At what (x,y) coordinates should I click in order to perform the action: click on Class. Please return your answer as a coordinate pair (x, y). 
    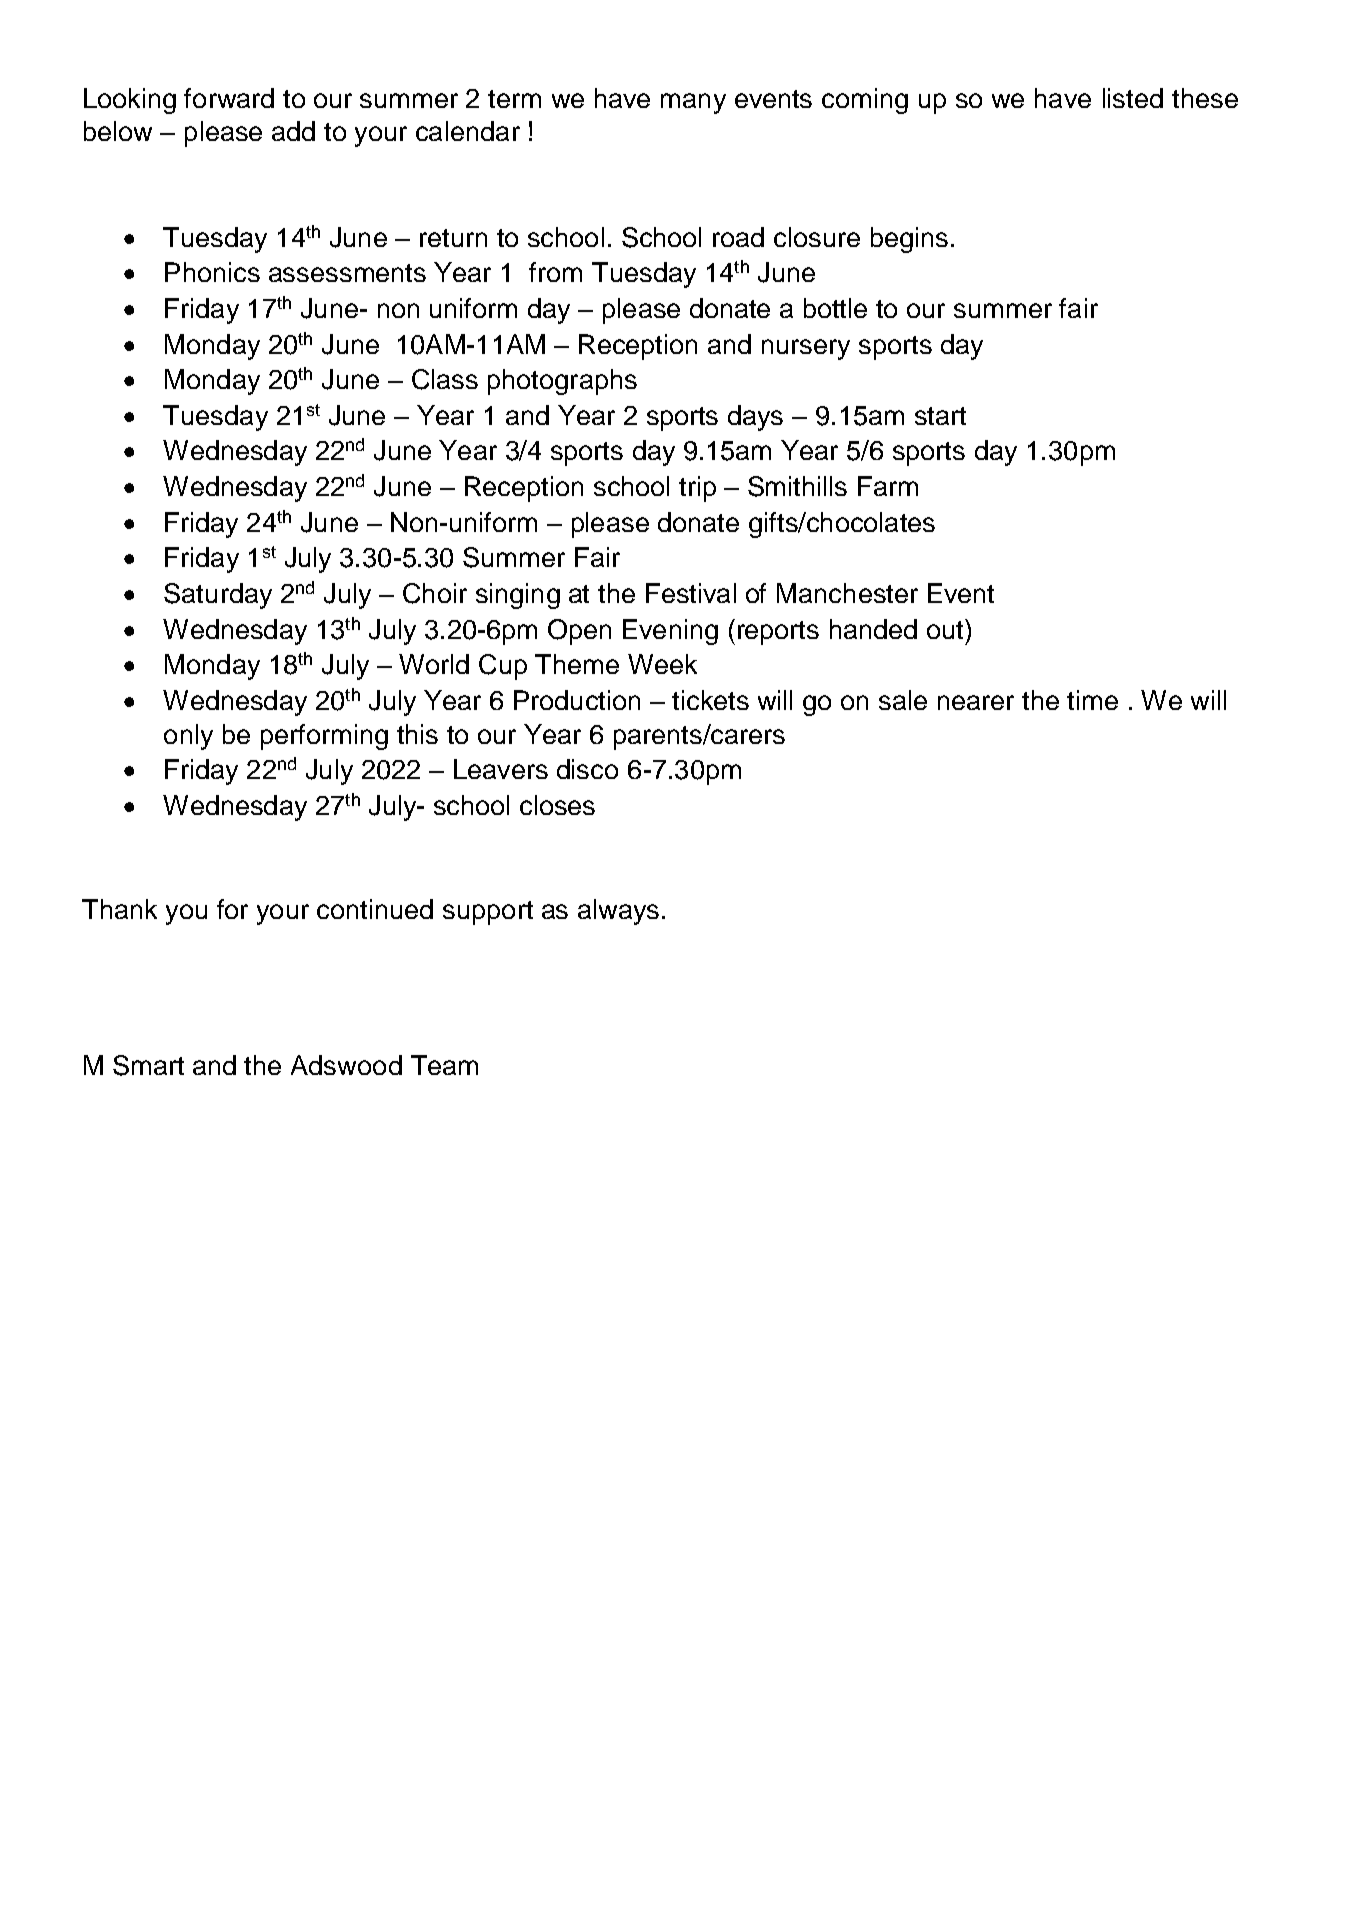
    Looking at the image, I should click on (445, 379).
